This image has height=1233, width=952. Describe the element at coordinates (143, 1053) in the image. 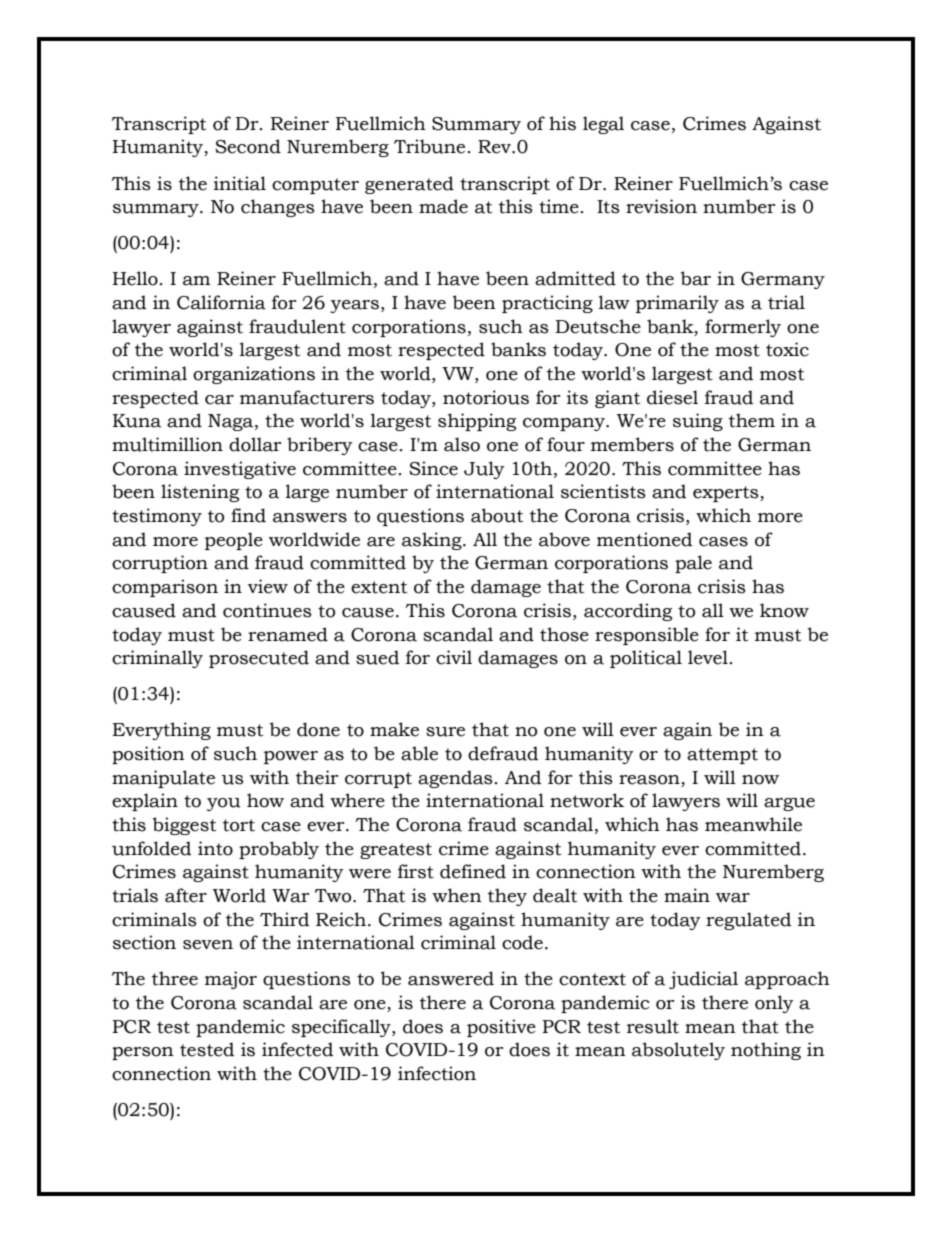

I see `person` at that location.
